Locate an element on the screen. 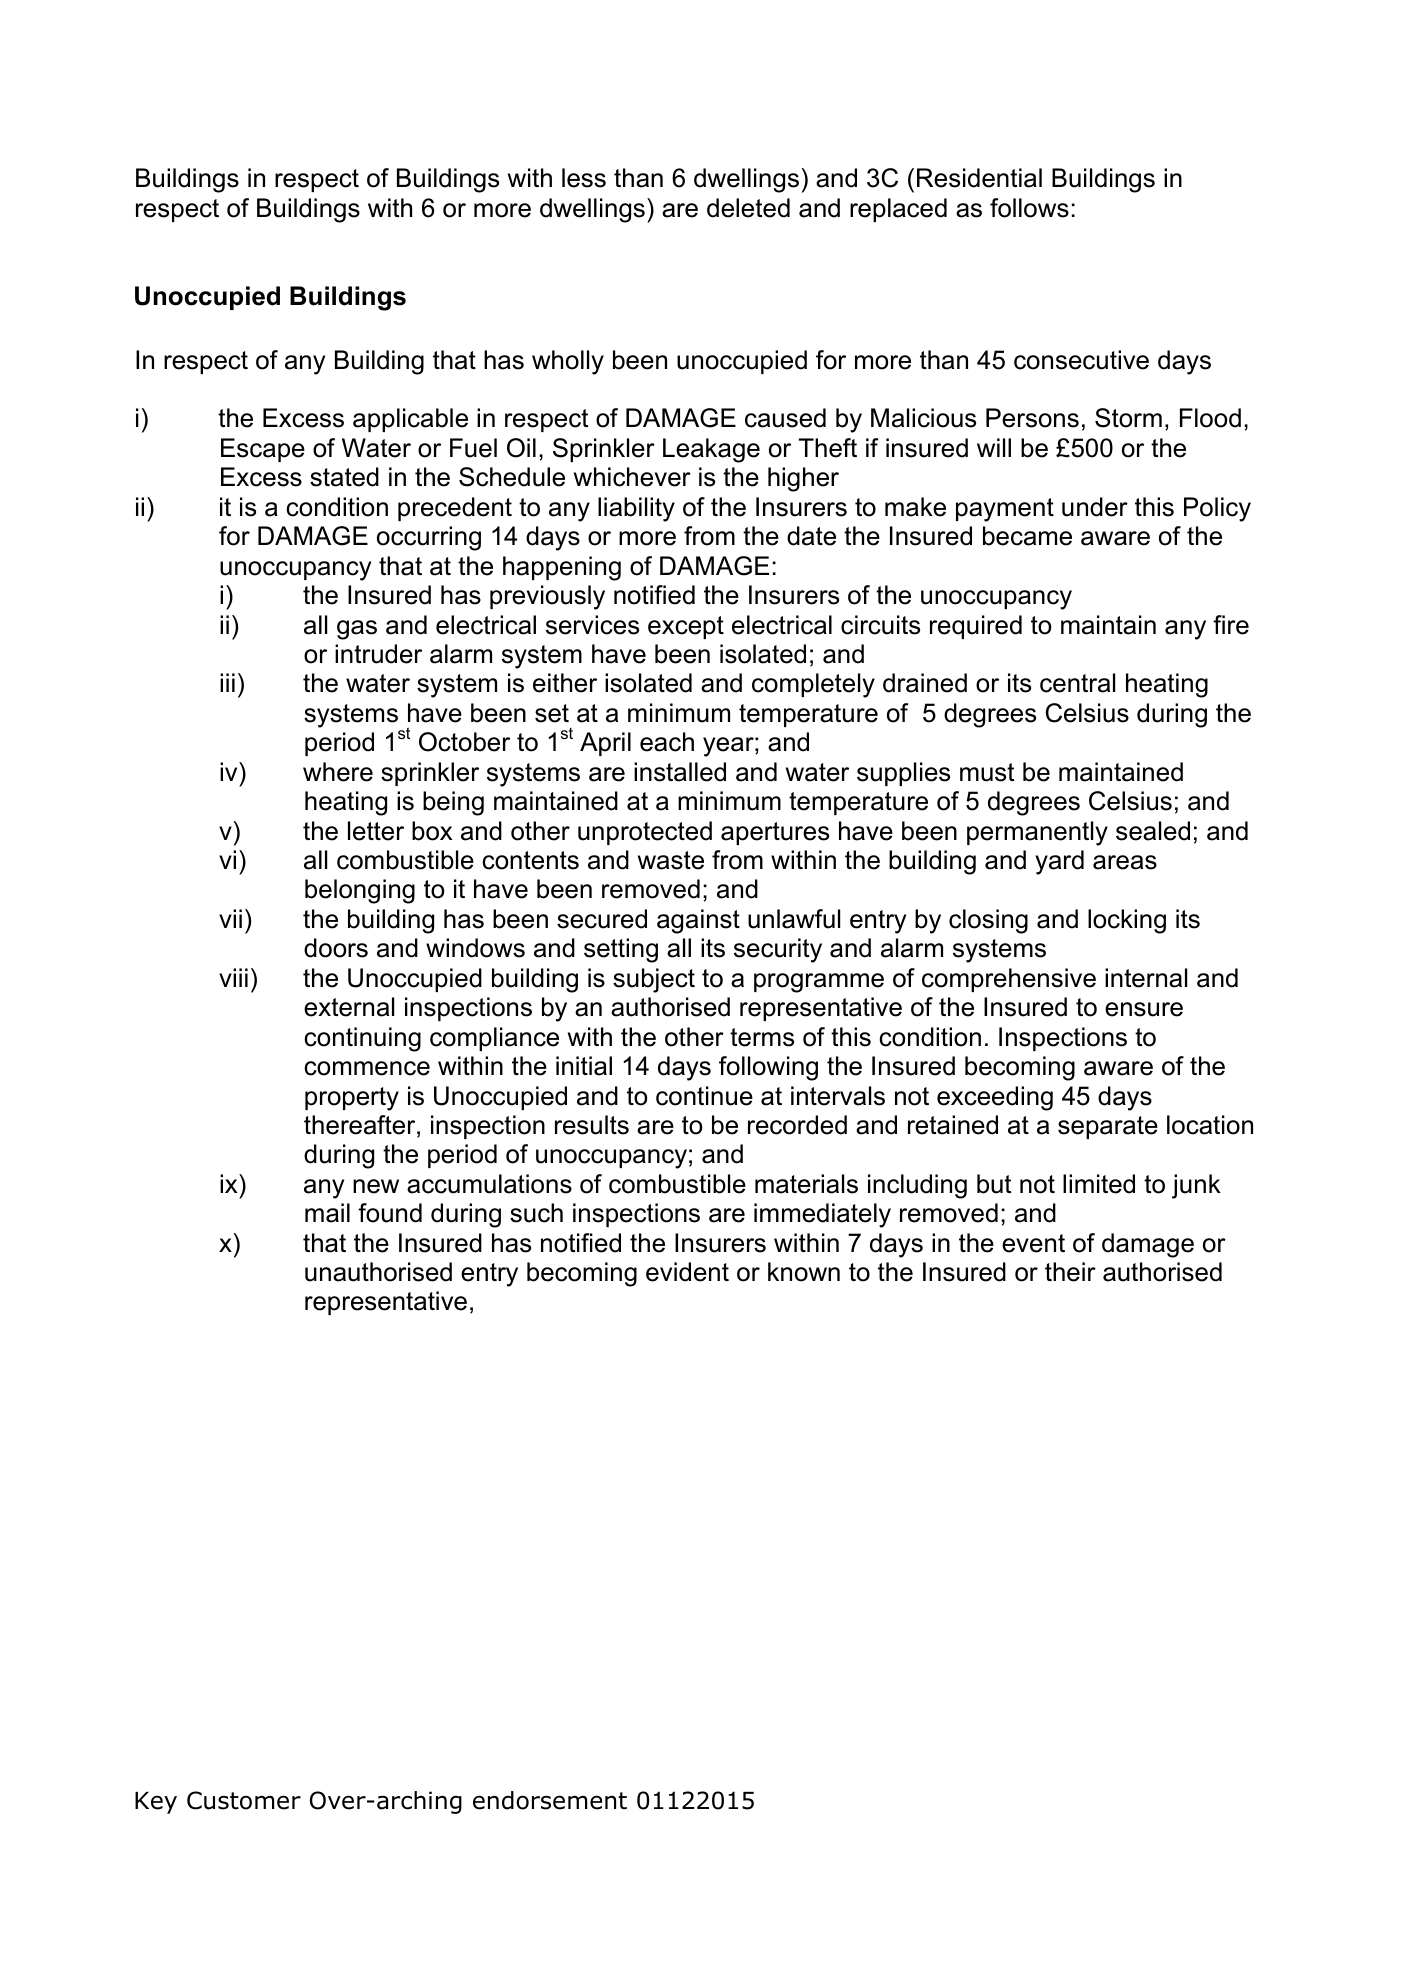 Image resolution: width=1402 pixels, height=1984 pixels. mail is located at coordinates (327, 1213).
